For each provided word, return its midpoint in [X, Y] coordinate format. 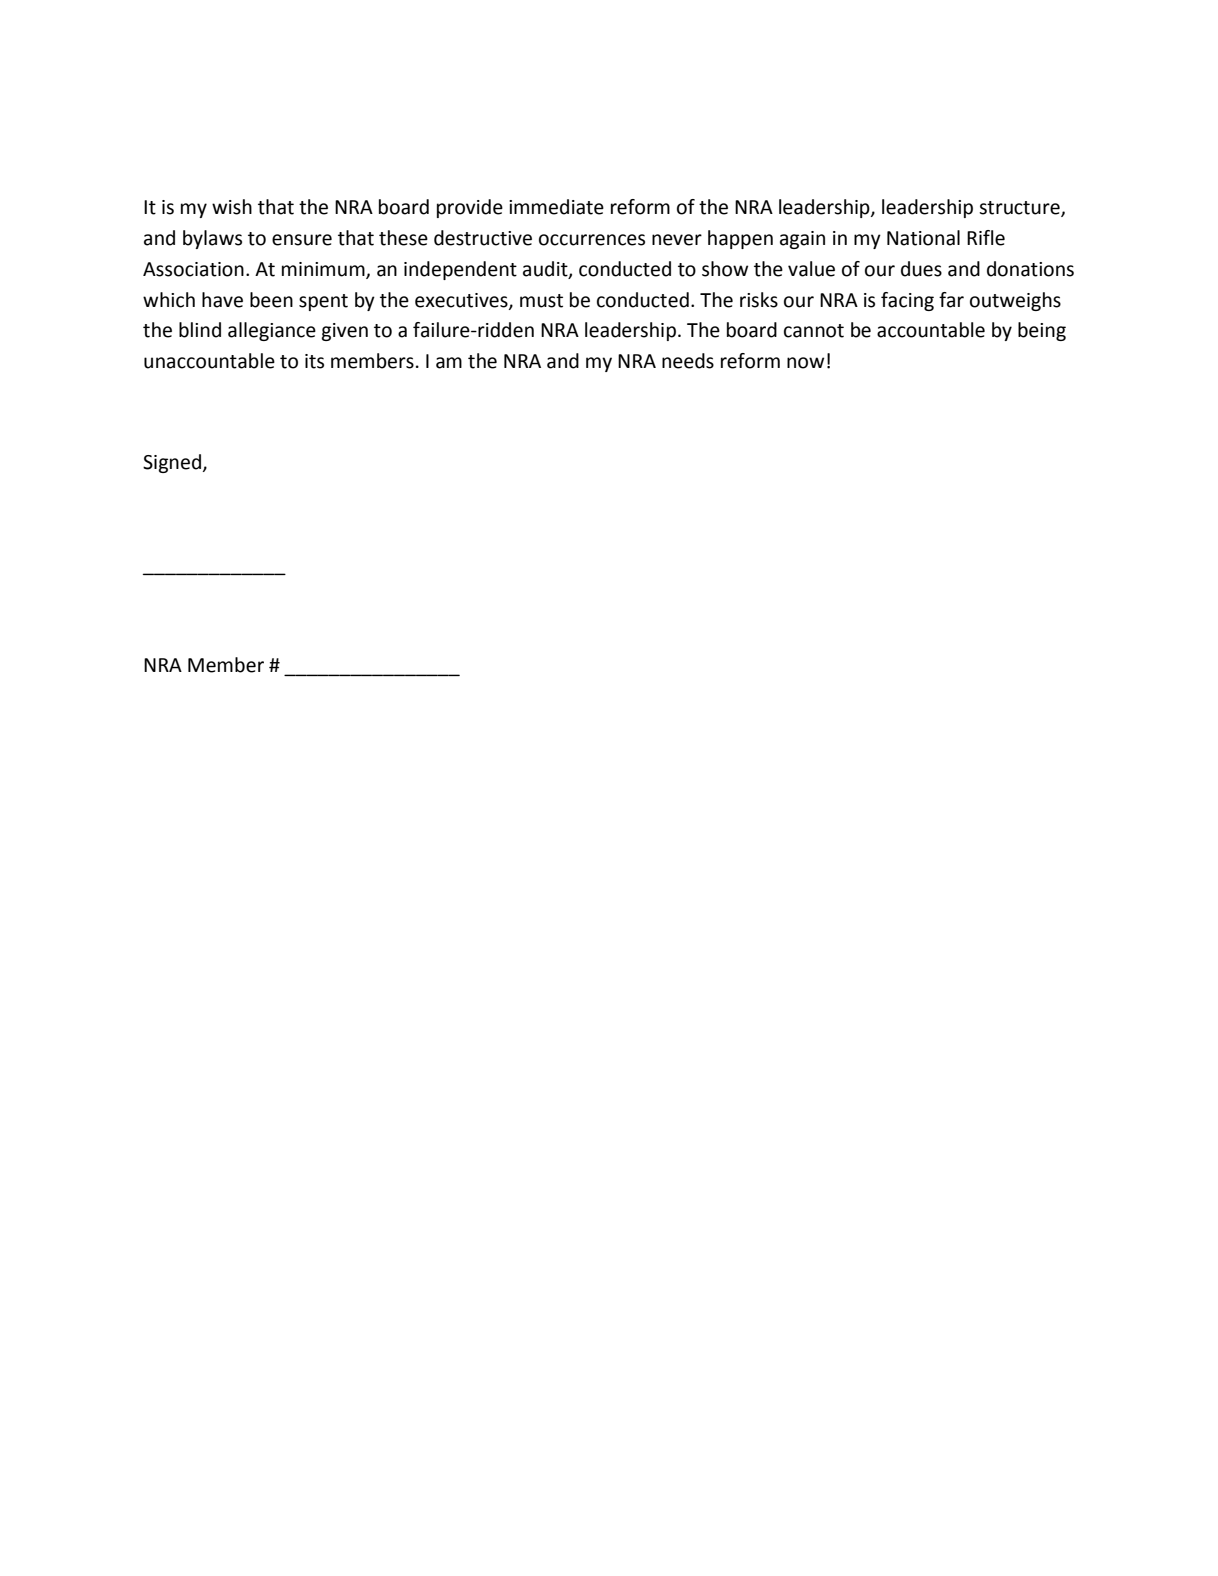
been [271, 300]
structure [1020, 209]
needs [688, 361]
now [805, 363]
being [1042, 331]
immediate [556, 207]
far [951, 300]
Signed [172, 463]
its [314, 361]
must [541, 301]
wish [232, 207]
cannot [814, 331]
